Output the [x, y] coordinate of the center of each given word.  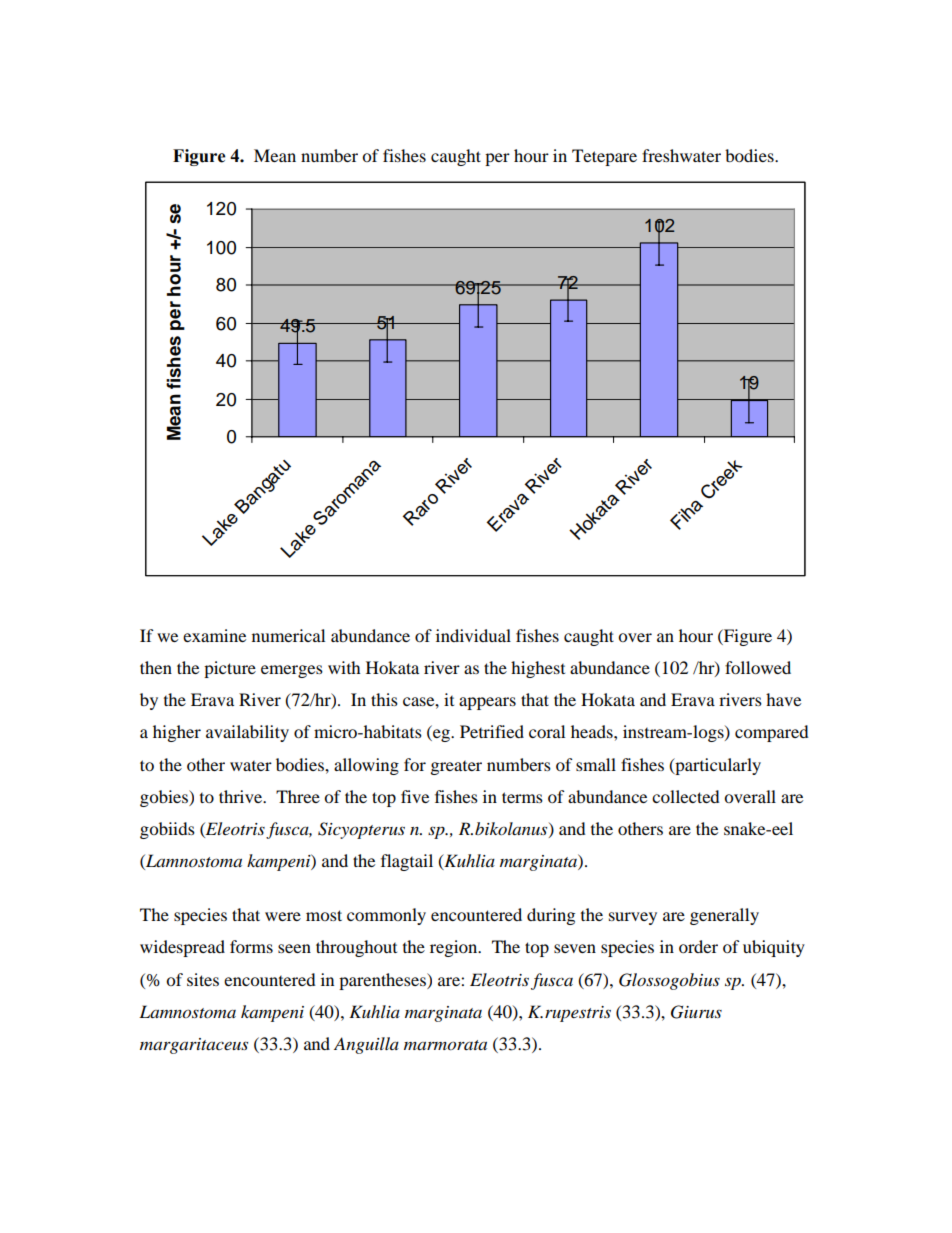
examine [214, 635]
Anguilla [366, 1045]
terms [522, 797]
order [698, 946]
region [455, 948]
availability [247, 733]
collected [686, 796]
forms [251, 946]
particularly [717, 766]
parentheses [383, 981]
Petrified [492, 731]
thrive [242, 796]
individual [473, 635]
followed [758, 667]
